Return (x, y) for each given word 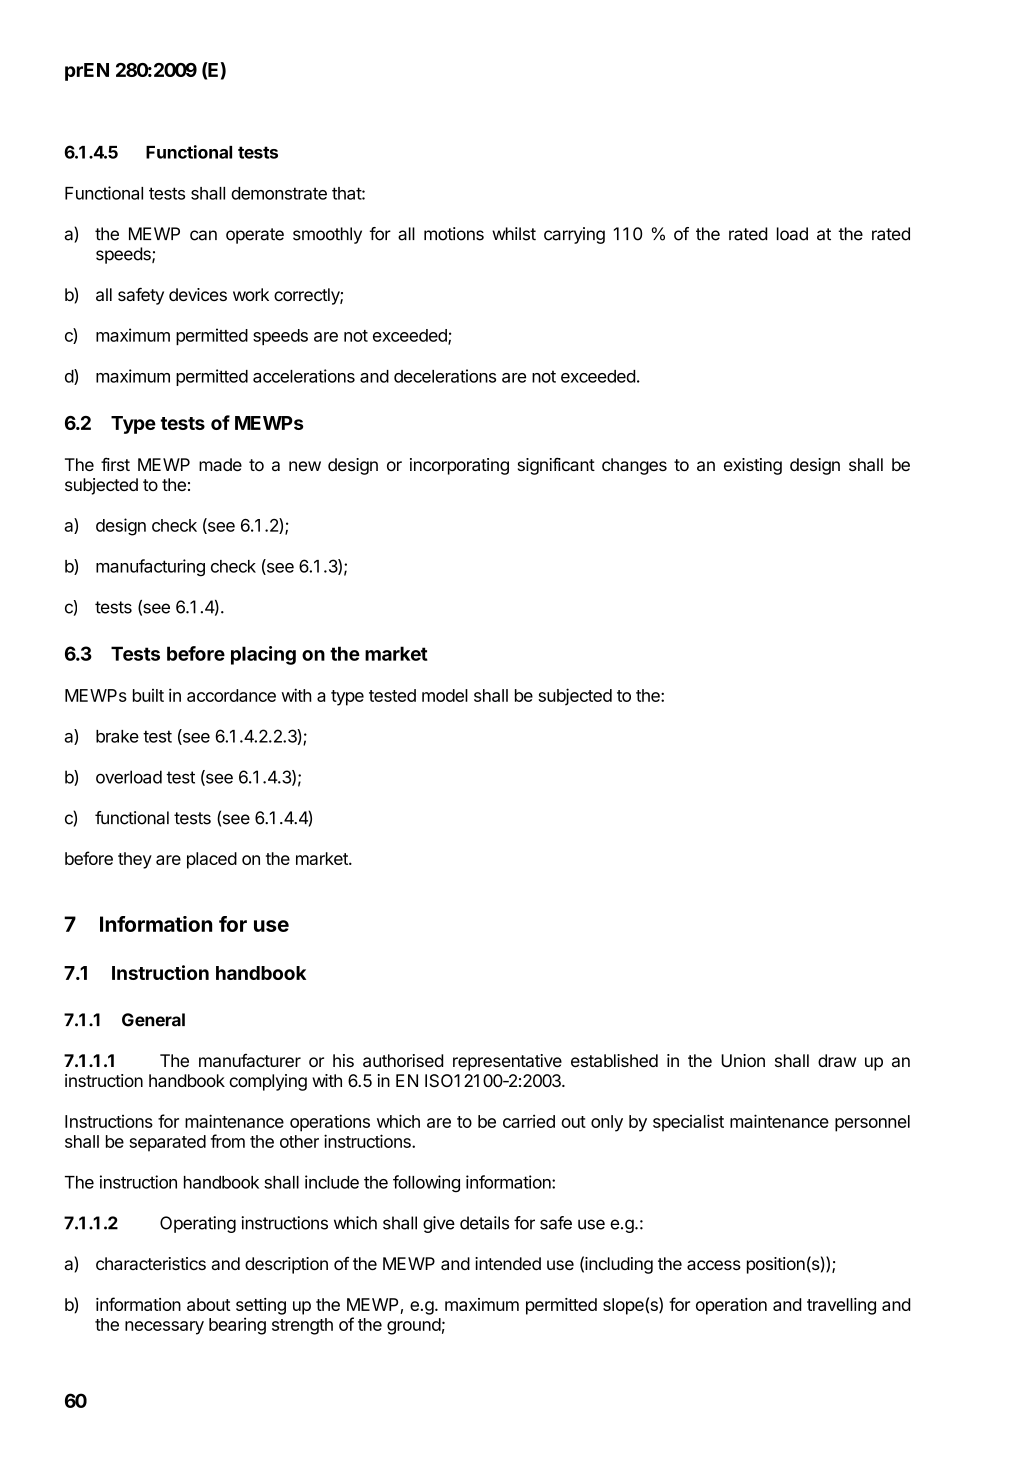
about (209, 1304)
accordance (231, 695)
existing (753, 466)
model (445, 695)
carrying (574, 235)
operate (255, 236)
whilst (514, 234)
